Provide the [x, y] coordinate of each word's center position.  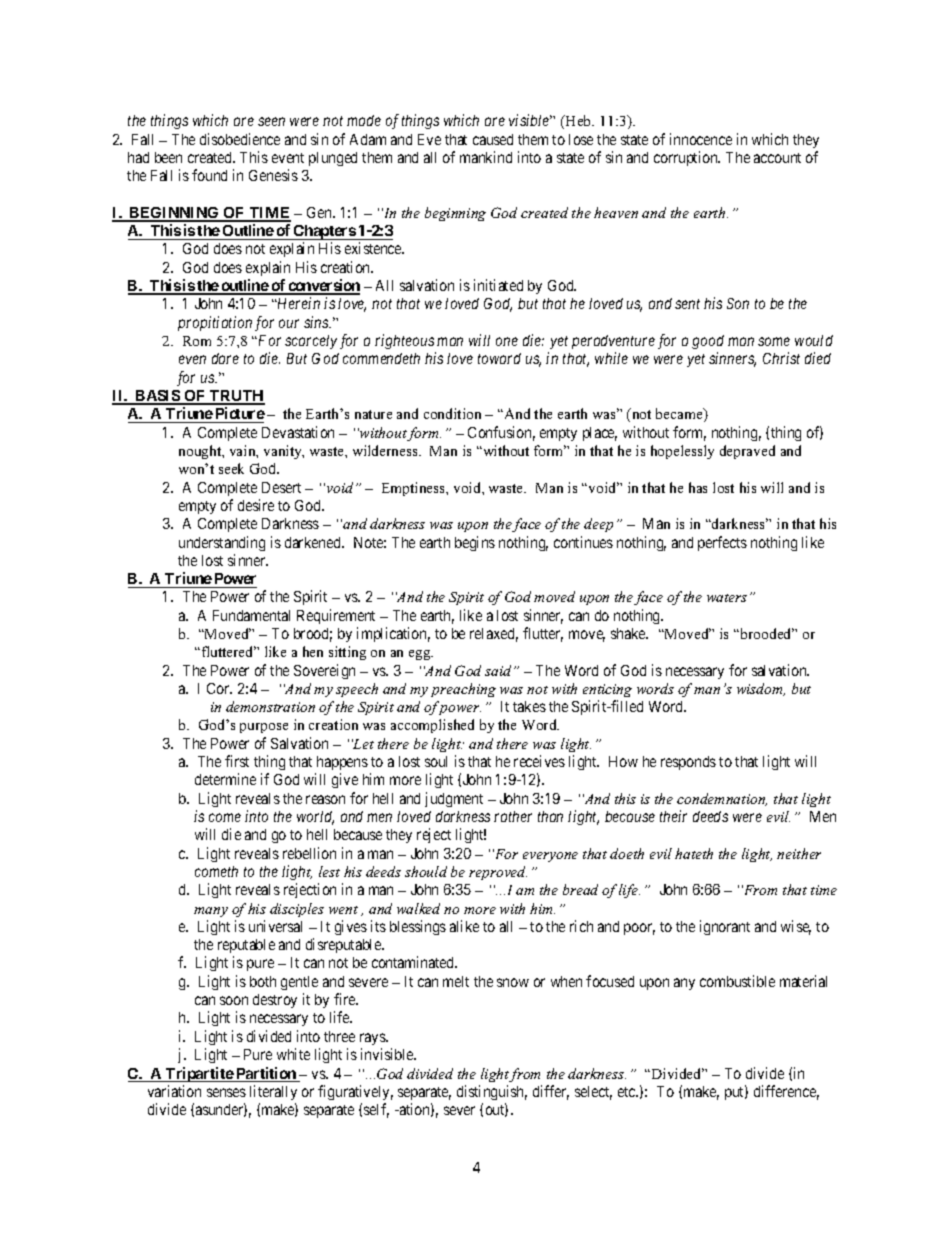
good [708, 342]
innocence [701, 139]
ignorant [725, 927]
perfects [722, 543]
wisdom [761, 689]
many [211, 912]
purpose [264, 728]
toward [499, 358]
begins [475, 543]
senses [226, 1092]
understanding [222, 543]
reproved [498, 873]
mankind [486, 157]
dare [225, 358]
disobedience [240, 139]
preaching [463, 690]
